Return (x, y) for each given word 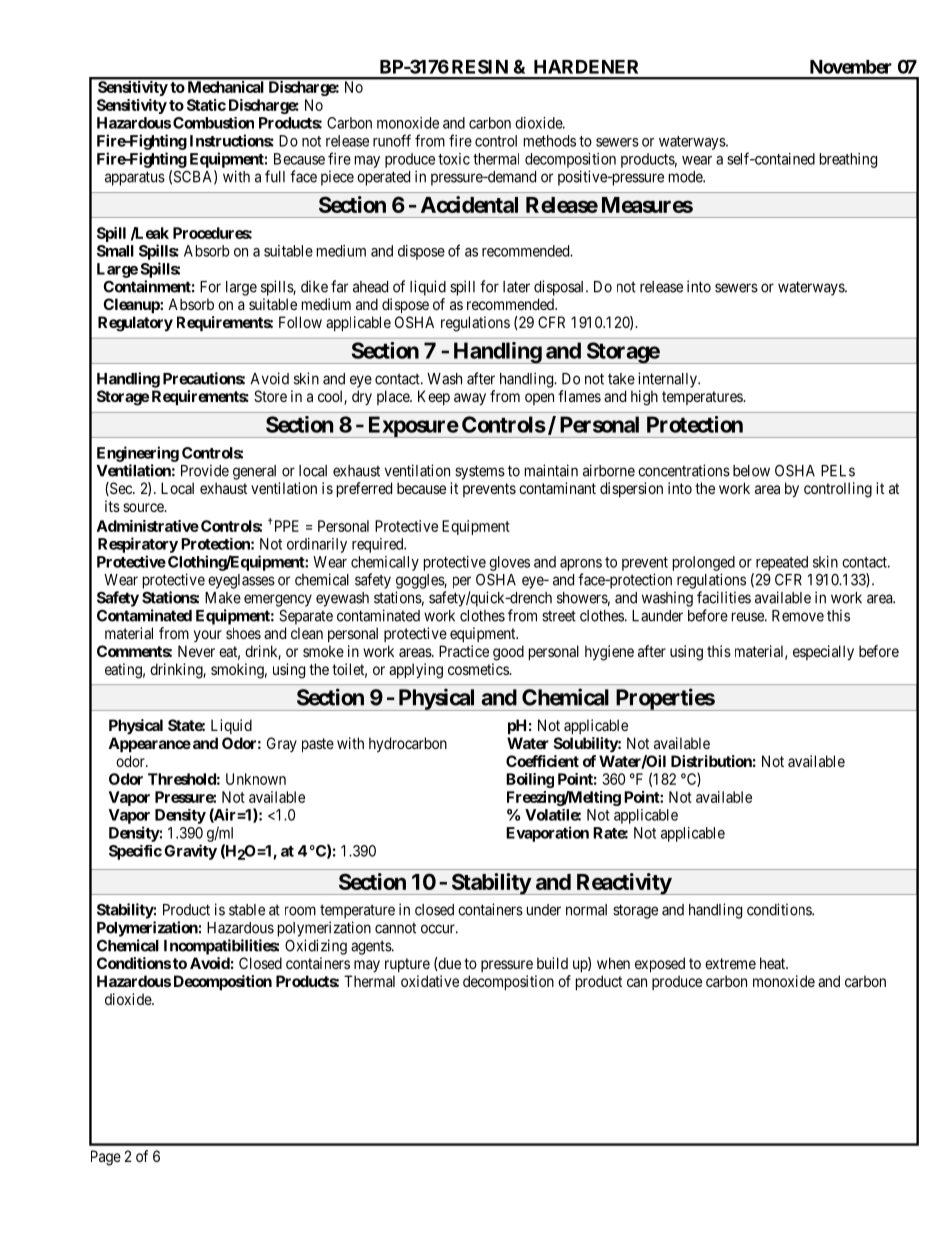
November (851, 67)
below (751, 471)
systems (480, 472)
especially (823, 653)
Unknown (256, 779)
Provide (205, 470)
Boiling (530, 780)
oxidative (430, 981)
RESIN (480, 66)
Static (206, 105)
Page (106, 1158)
